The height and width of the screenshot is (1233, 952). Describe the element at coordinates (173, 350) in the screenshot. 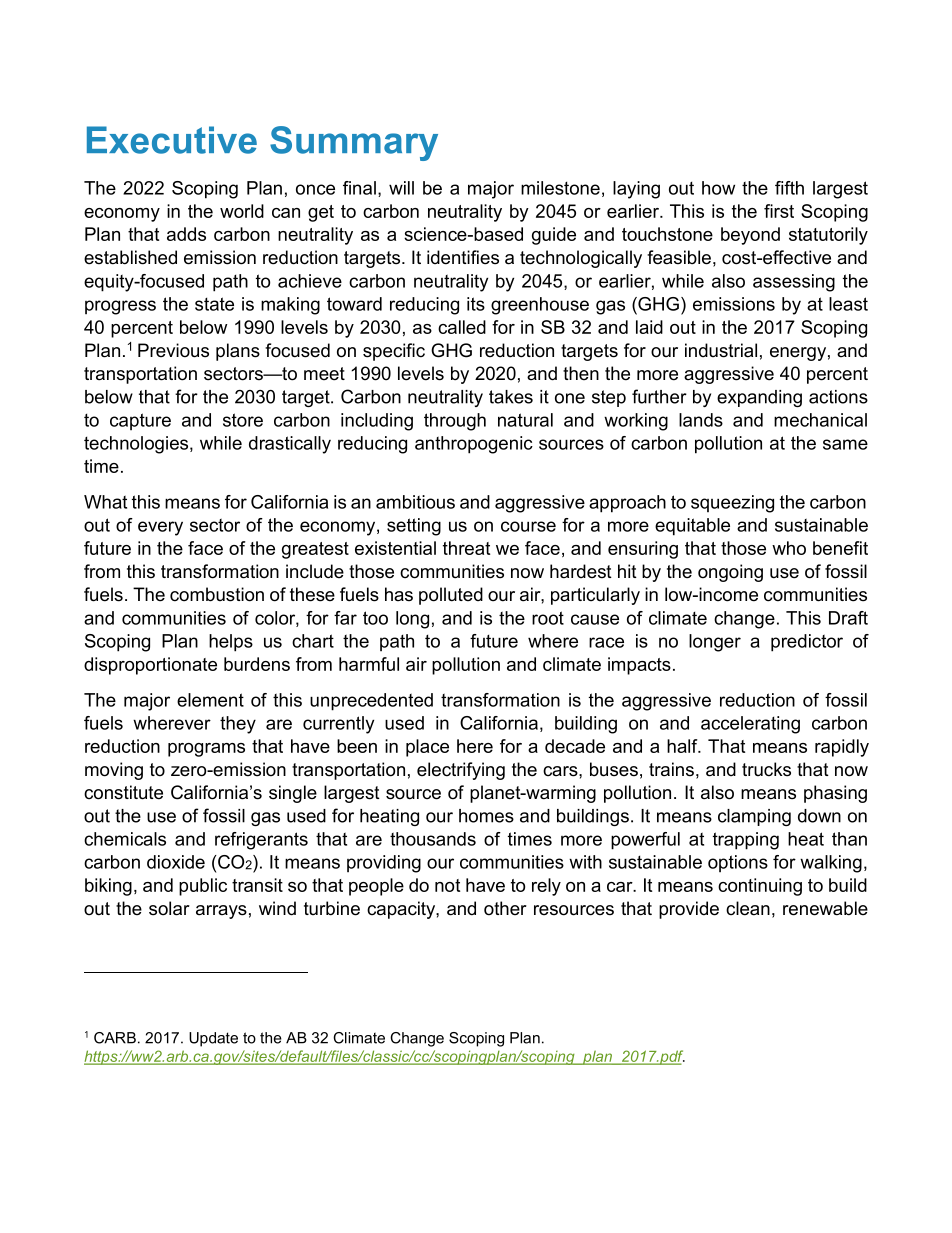

I see `Previous` at that location.
